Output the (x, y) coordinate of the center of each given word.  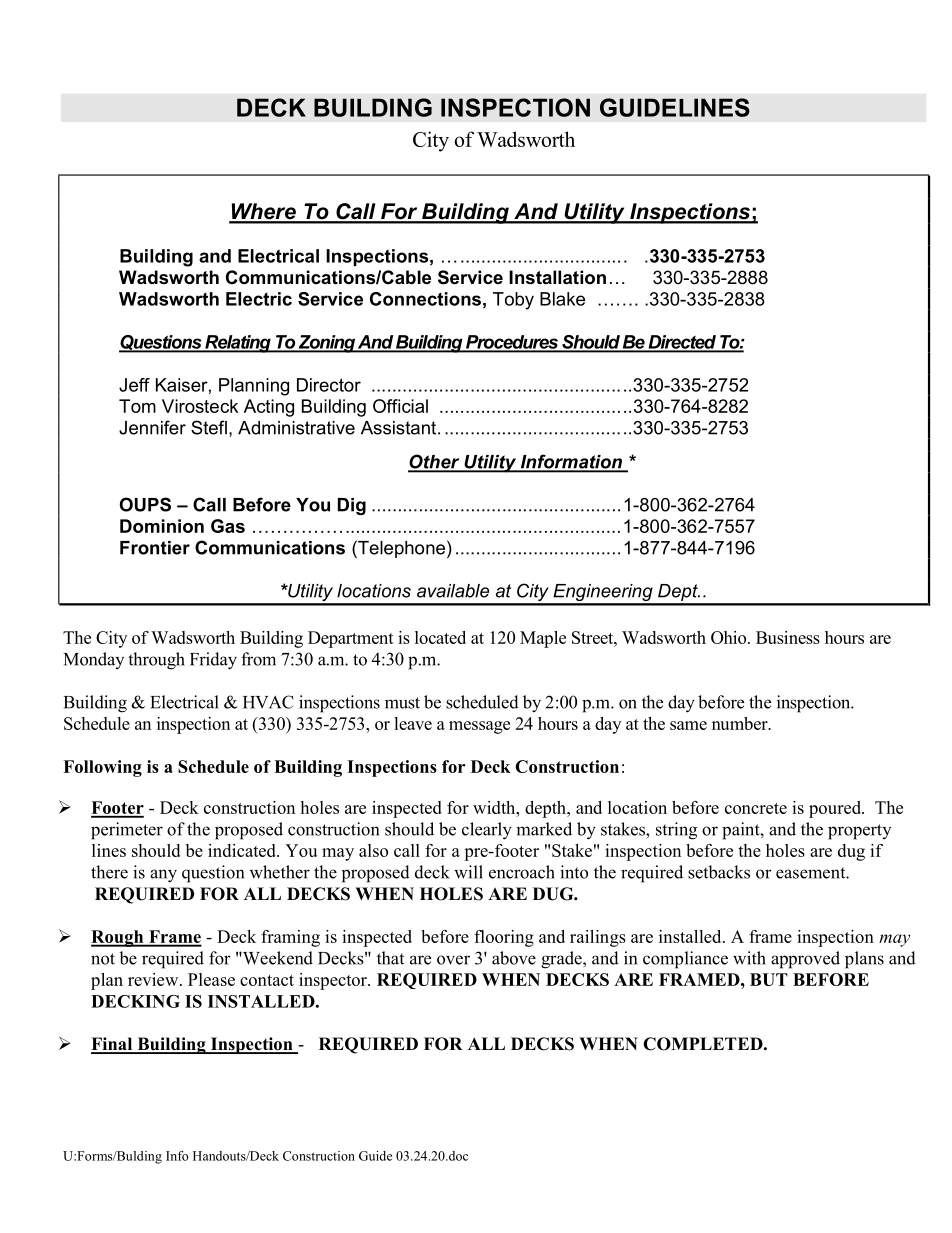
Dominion (162, 526)
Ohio (730, 637)
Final (113, 1045)
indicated (243, 850)
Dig (352, 506)
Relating (238, 344)
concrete (756, 808)
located (440, 637)
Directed (682, 343)
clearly (487, 831)
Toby (513, 301)
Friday (213, 661)
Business (788, 637)
